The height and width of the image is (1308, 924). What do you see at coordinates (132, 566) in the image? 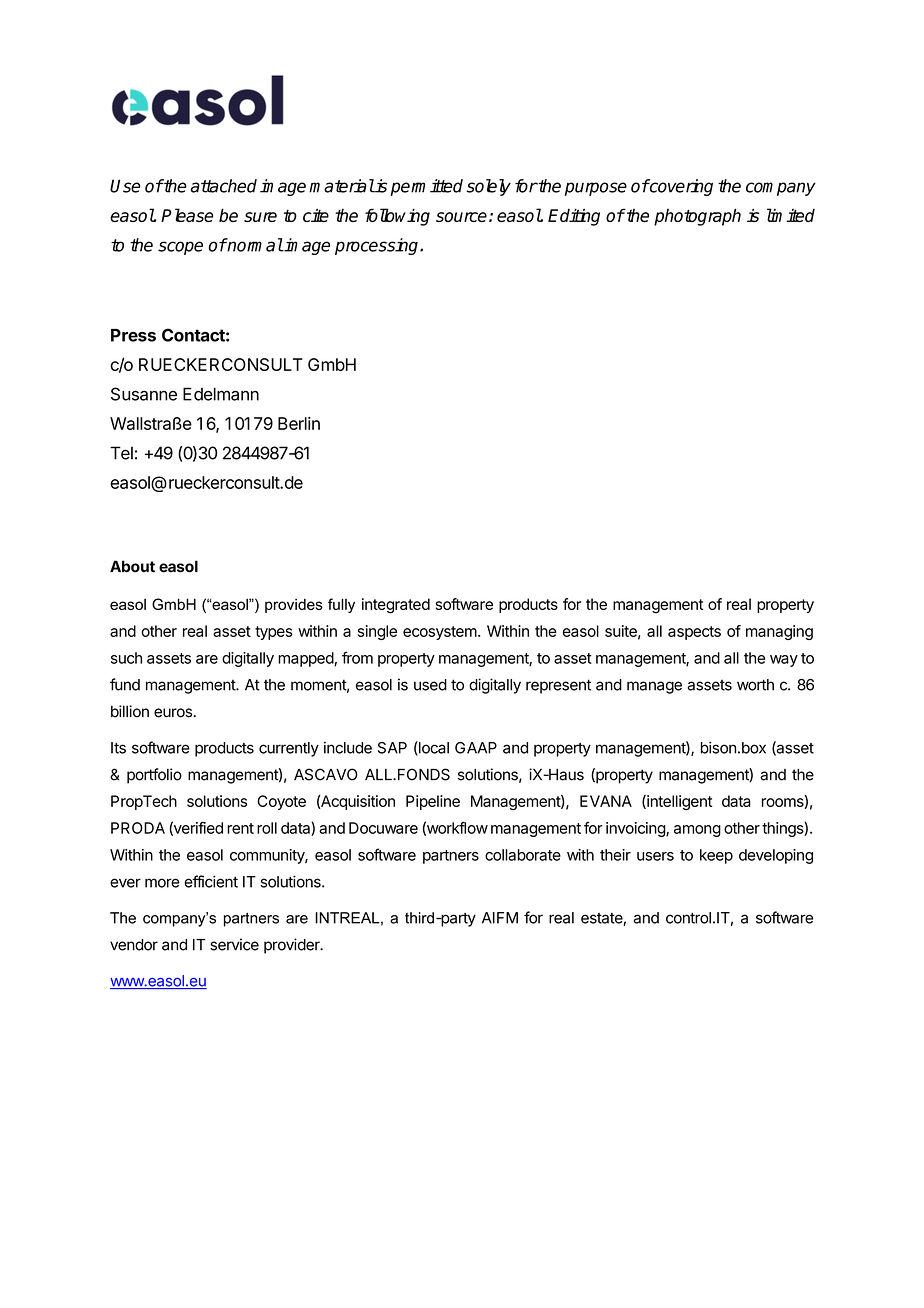
I see `About` at bounding box center [132, 566].
